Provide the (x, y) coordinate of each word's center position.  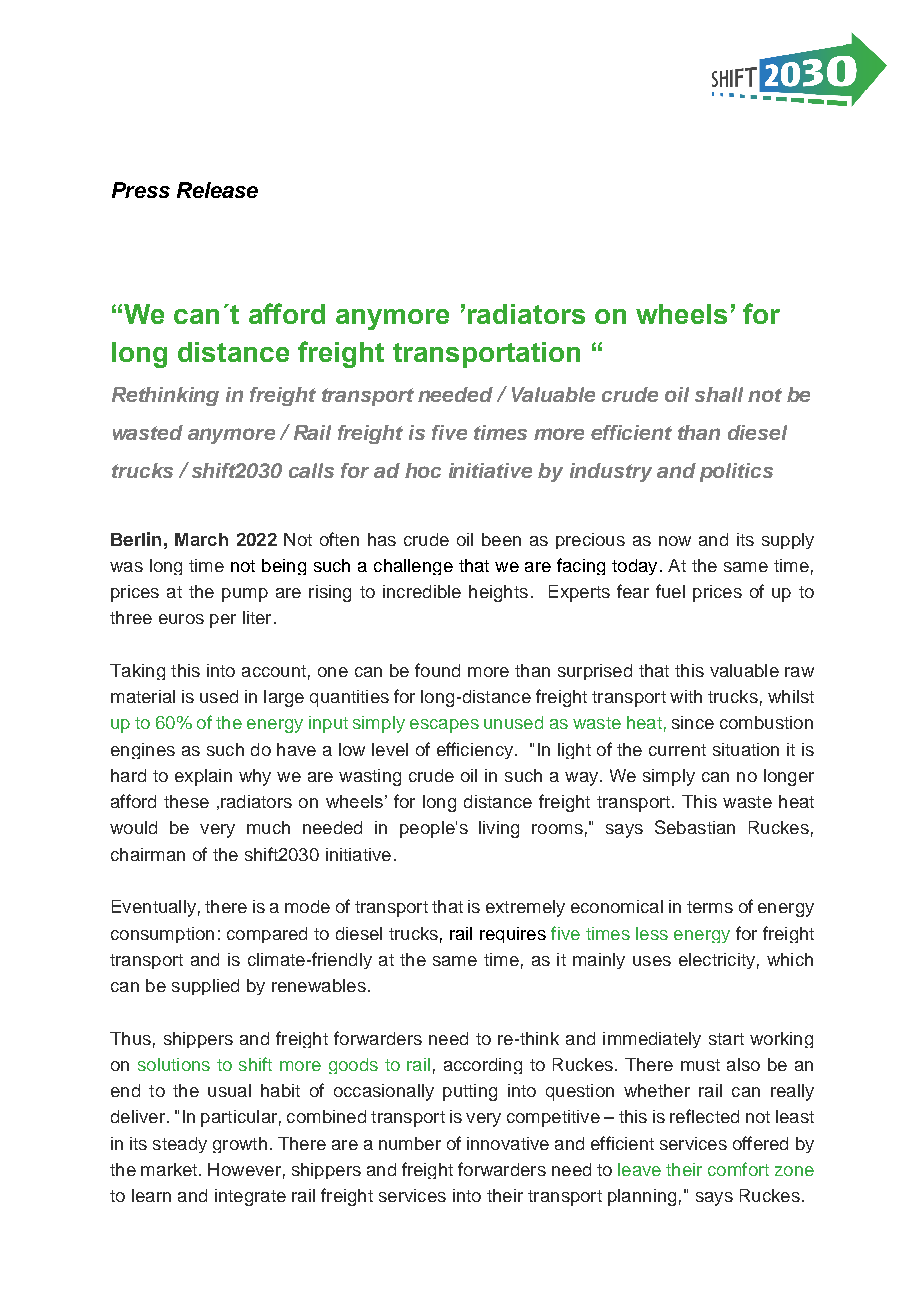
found (437, 670)
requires (513, 935)
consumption (162, 935)
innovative (508, 1143)
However (244, 1169)
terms (710, 907)
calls (311, 470)
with (686, 696)
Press (141, 190)
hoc (423, 470)
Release (217, 190)
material (143, 696)
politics (736, 472)
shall (719, 394)
